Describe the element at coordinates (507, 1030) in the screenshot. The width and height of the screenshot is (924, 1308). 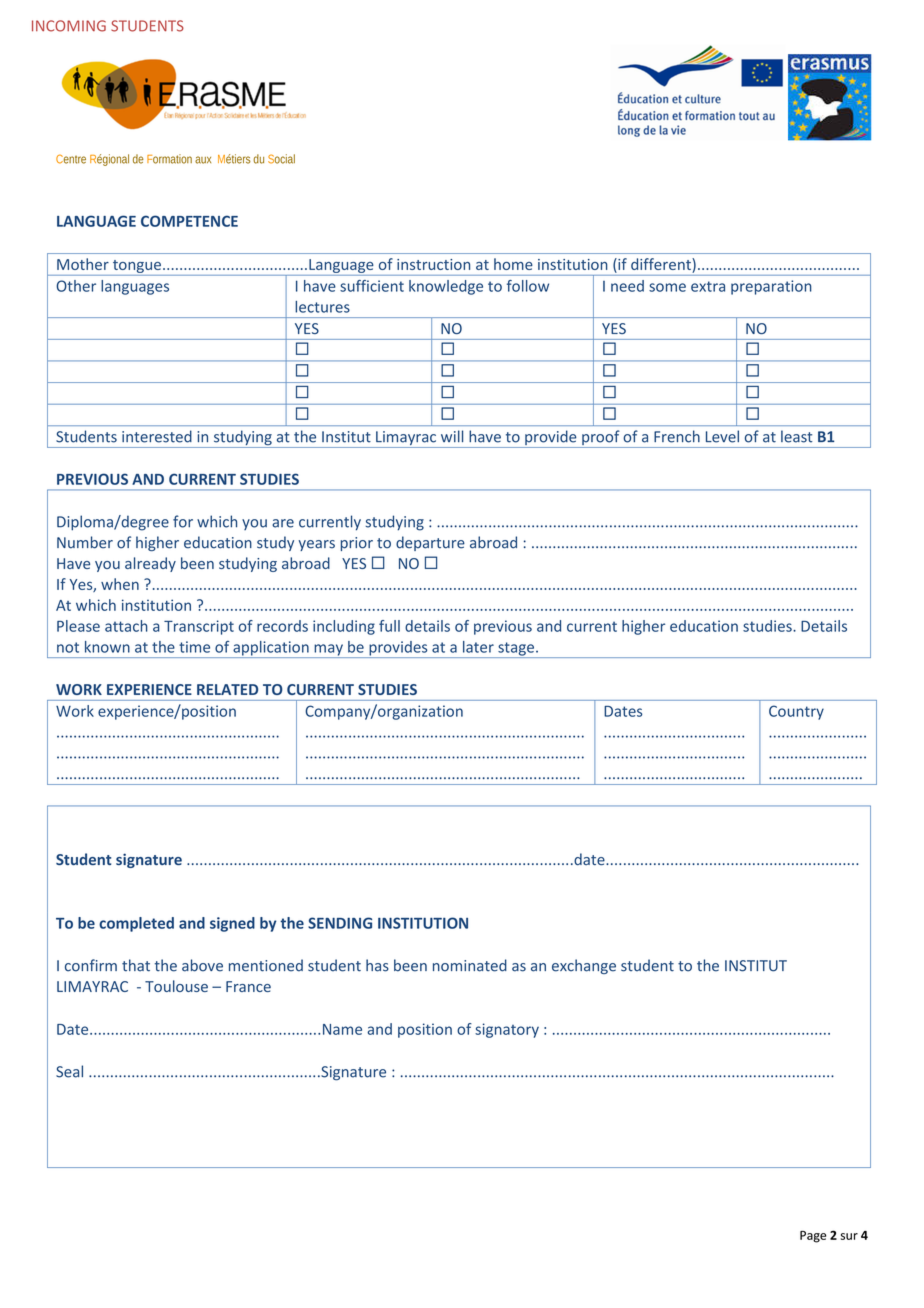
I see `signatory` at that location.
